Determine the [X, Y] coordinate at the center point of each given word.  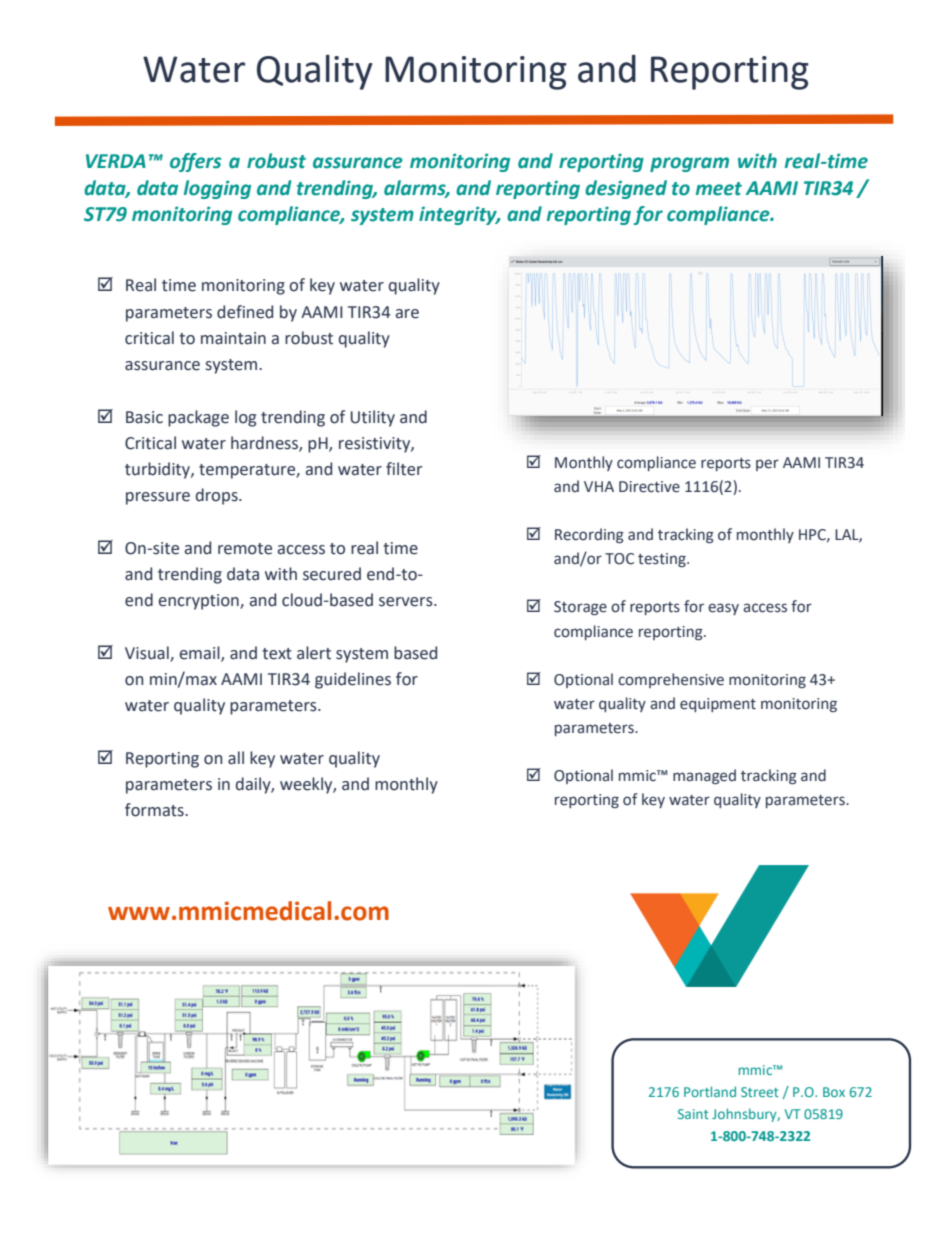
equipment [718, 705]
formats [155, 810]
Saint [693, 1114]
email [200, 653]
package [198, 418]
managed [704, 776]
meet [719, 189]
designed [626, 189]
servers [407, 602]
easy [723, 609]
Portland [710, 1091]
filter [404, 469]
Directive [649, 487]
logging [217, 189]
